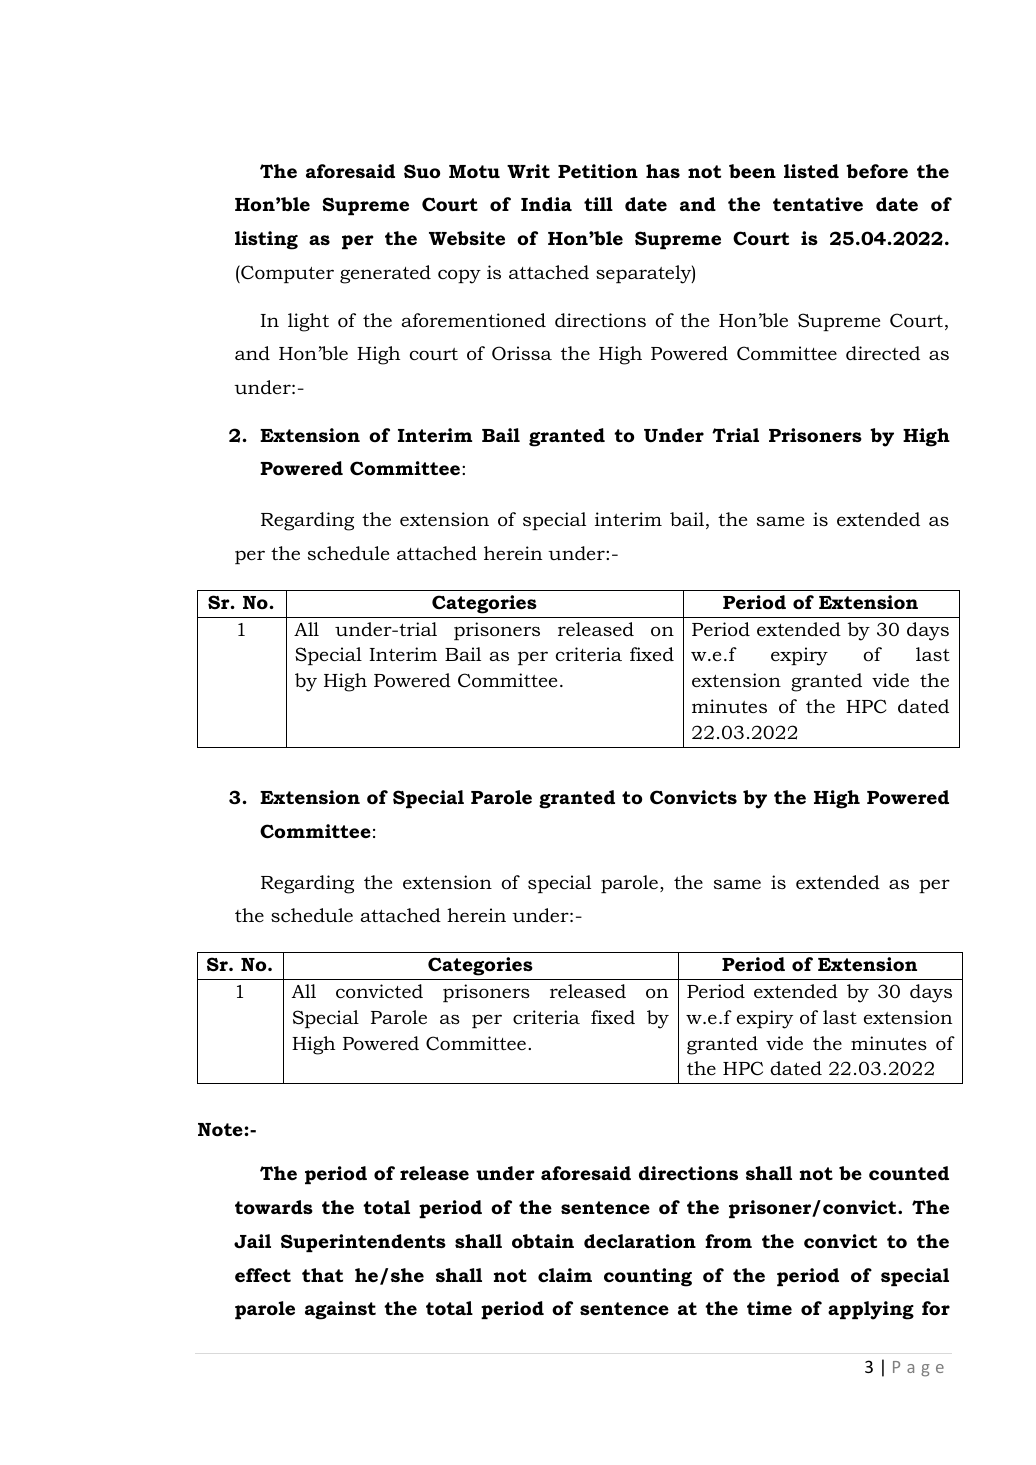 The width and height of the document is (1036, 1465). I want to click on listing, so click(266, 240).
